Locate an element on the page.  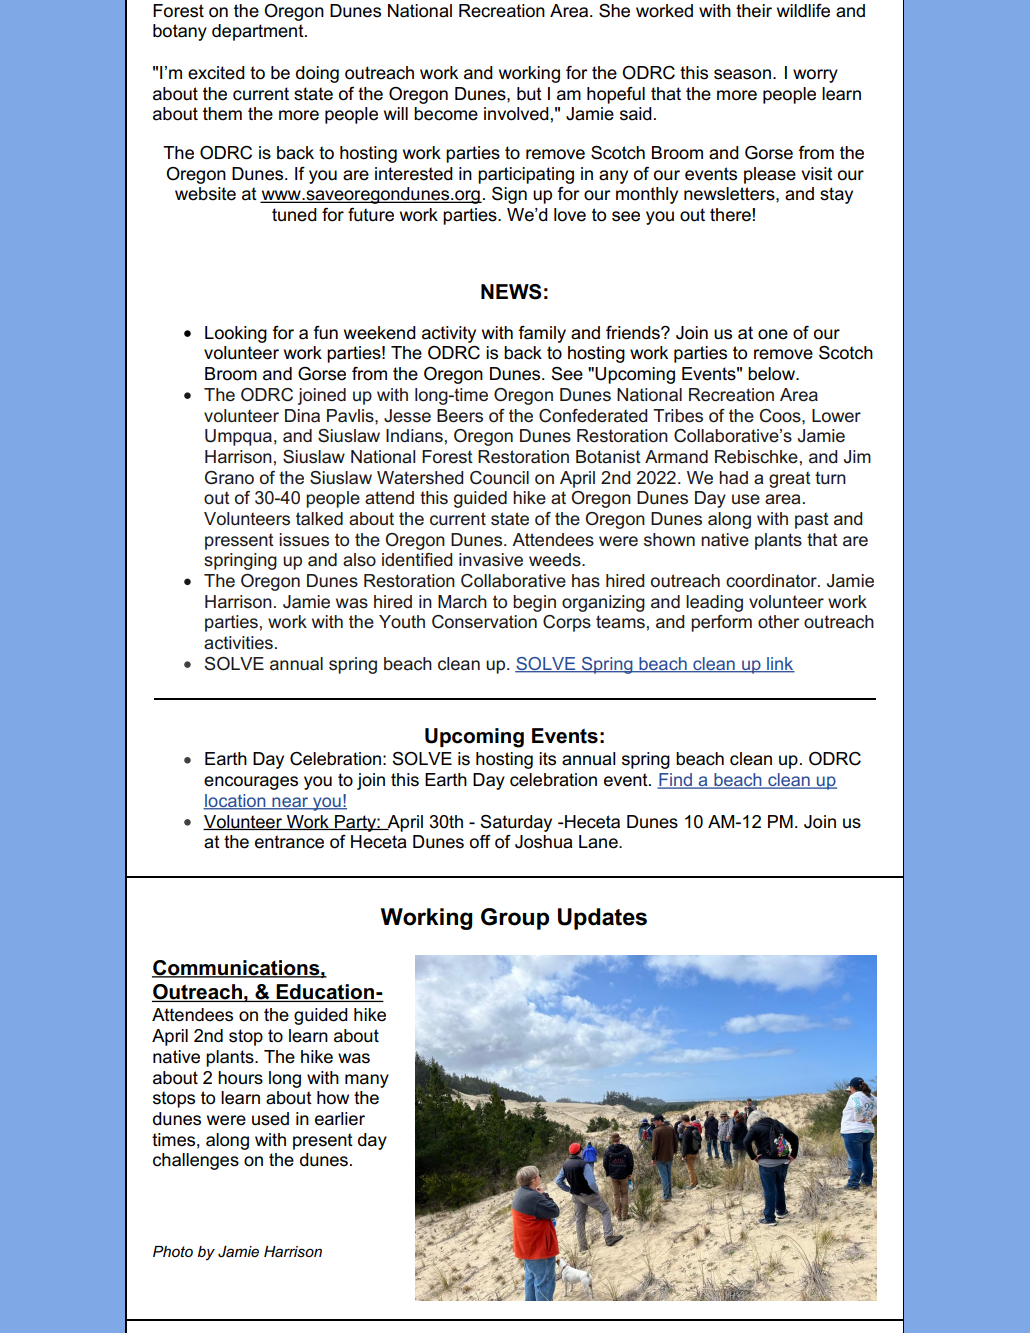
challenges is located at coordinates (196, 1161).
